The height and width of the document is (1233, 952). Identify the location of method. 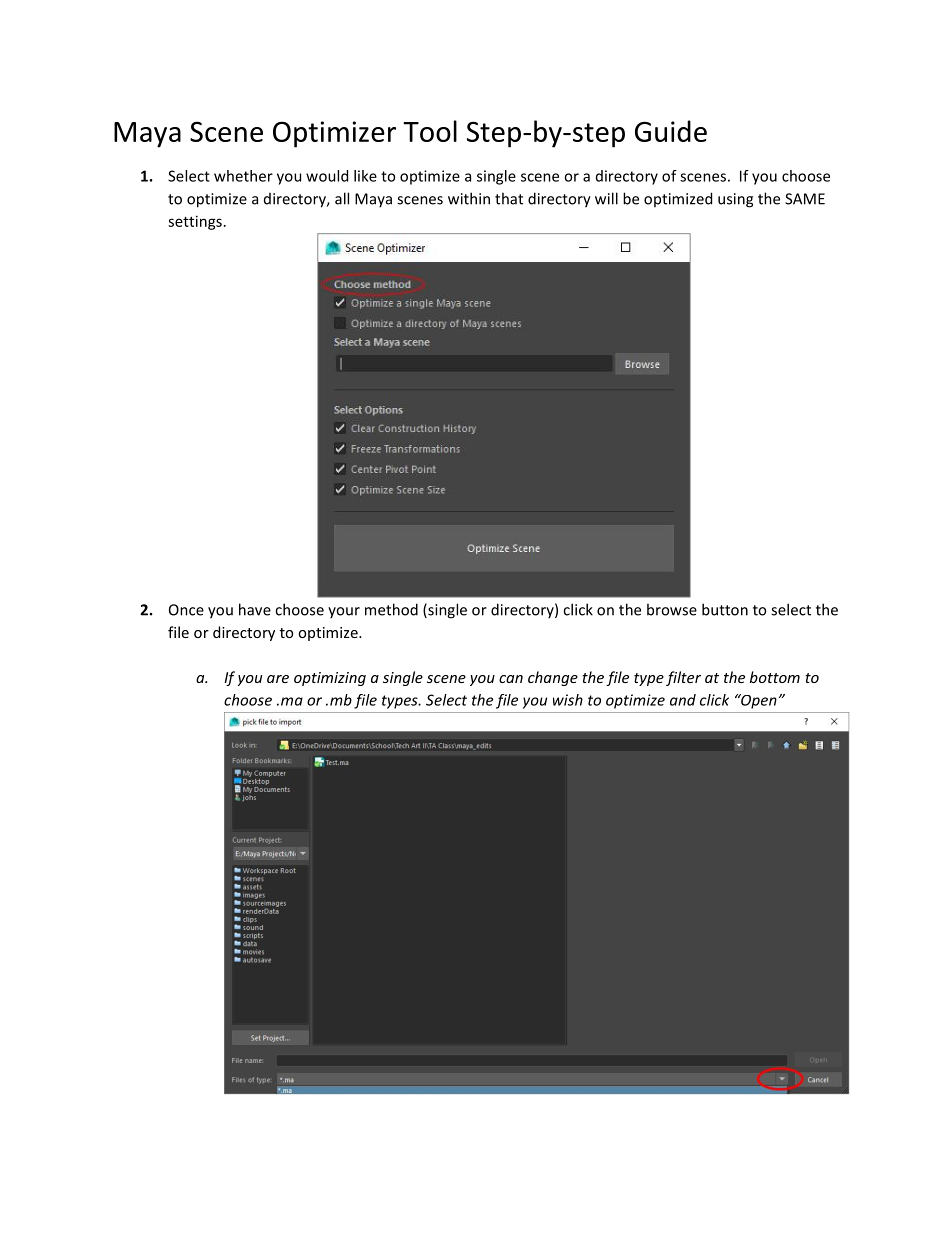
(391, 609).
